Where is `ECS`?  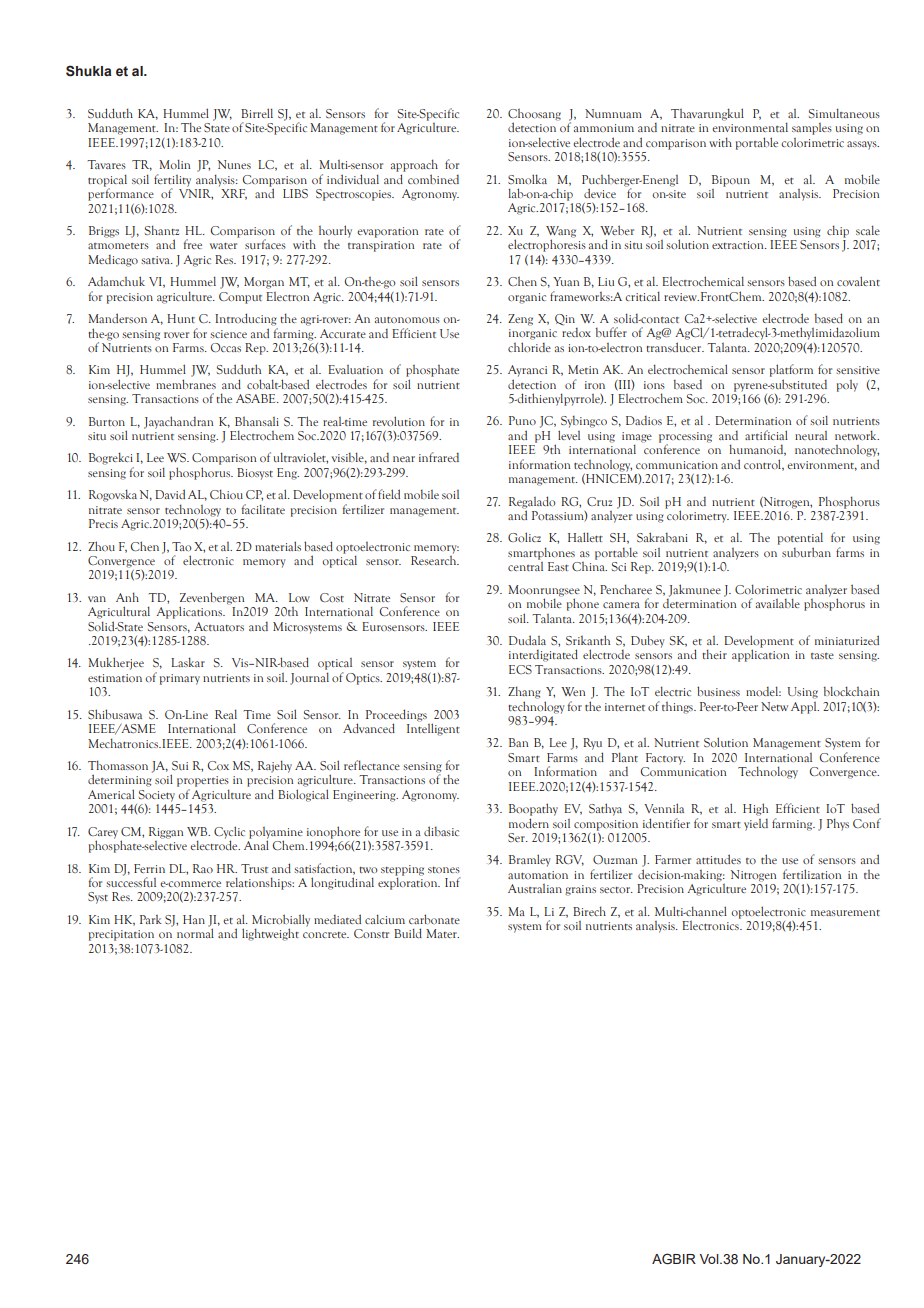
ECS is located at coordinates (520, 669).
